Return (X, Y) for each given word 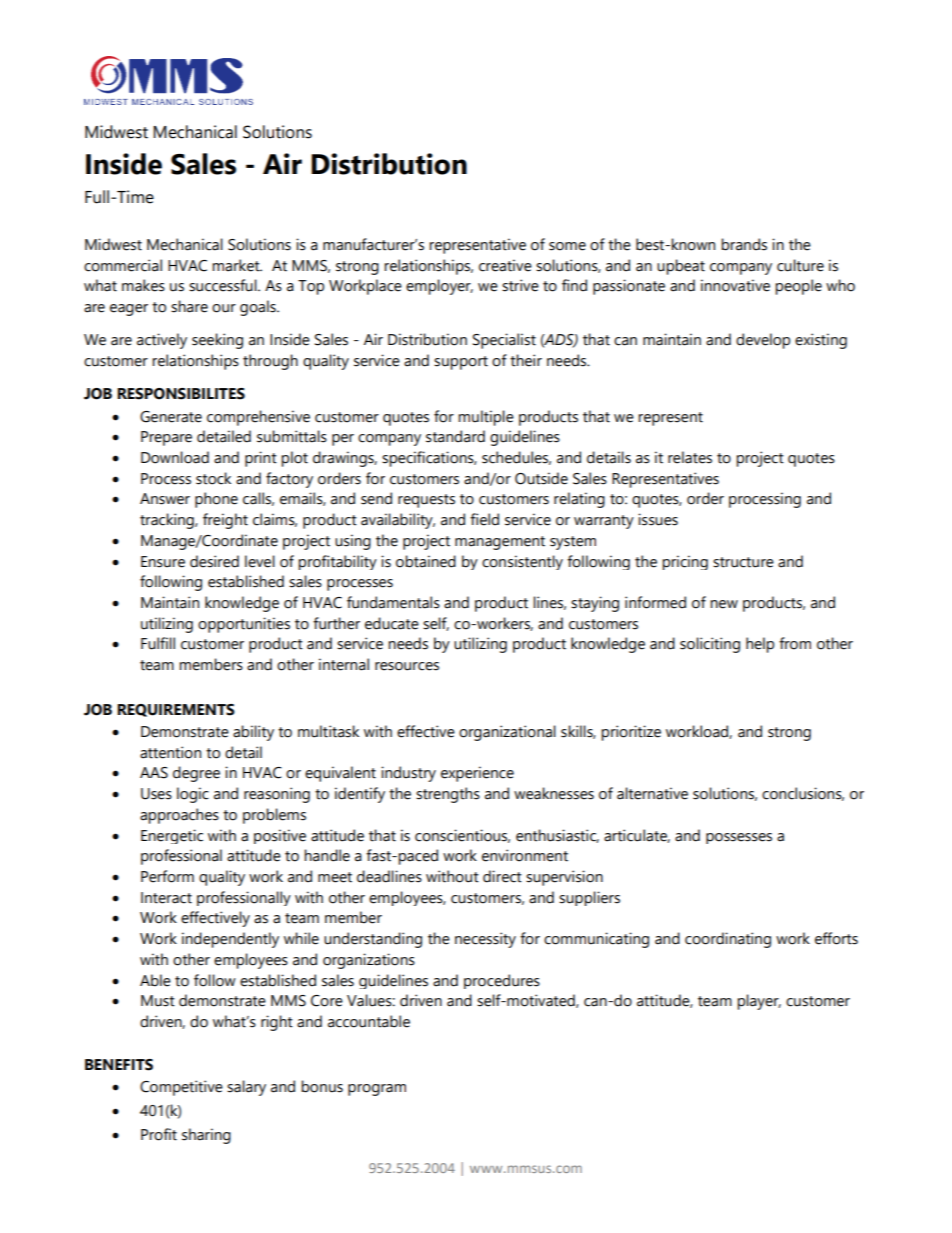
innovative (735, 285)
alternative (652, 793)
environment (525, 855)
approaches (179, 816)
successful (224, 285)
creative (505, 265)
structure (743, 562)
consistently (522, 562)
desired (214, 561)
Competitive (181, 1088)
